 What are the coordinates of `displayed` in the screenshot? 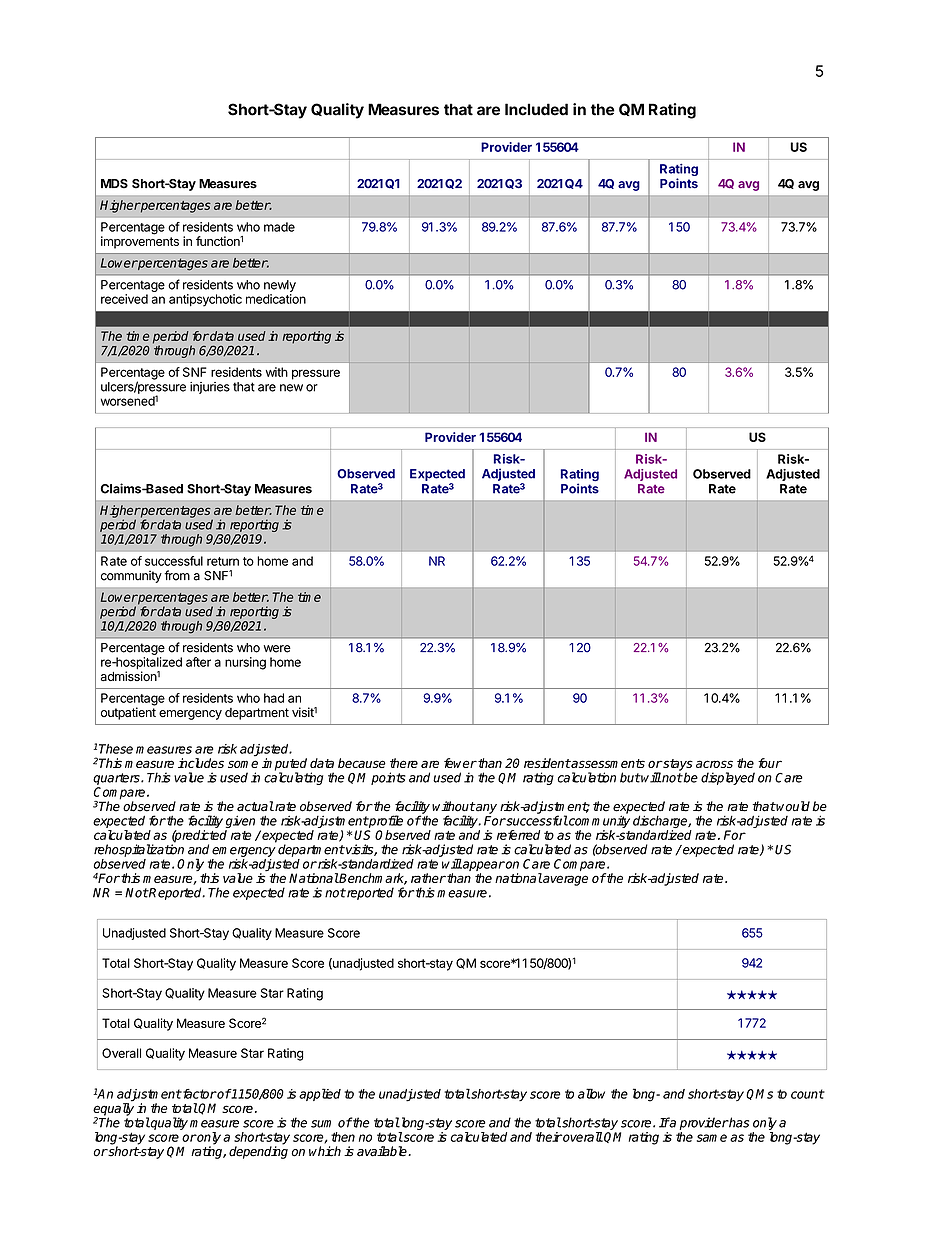 It's located at (728, 778).
